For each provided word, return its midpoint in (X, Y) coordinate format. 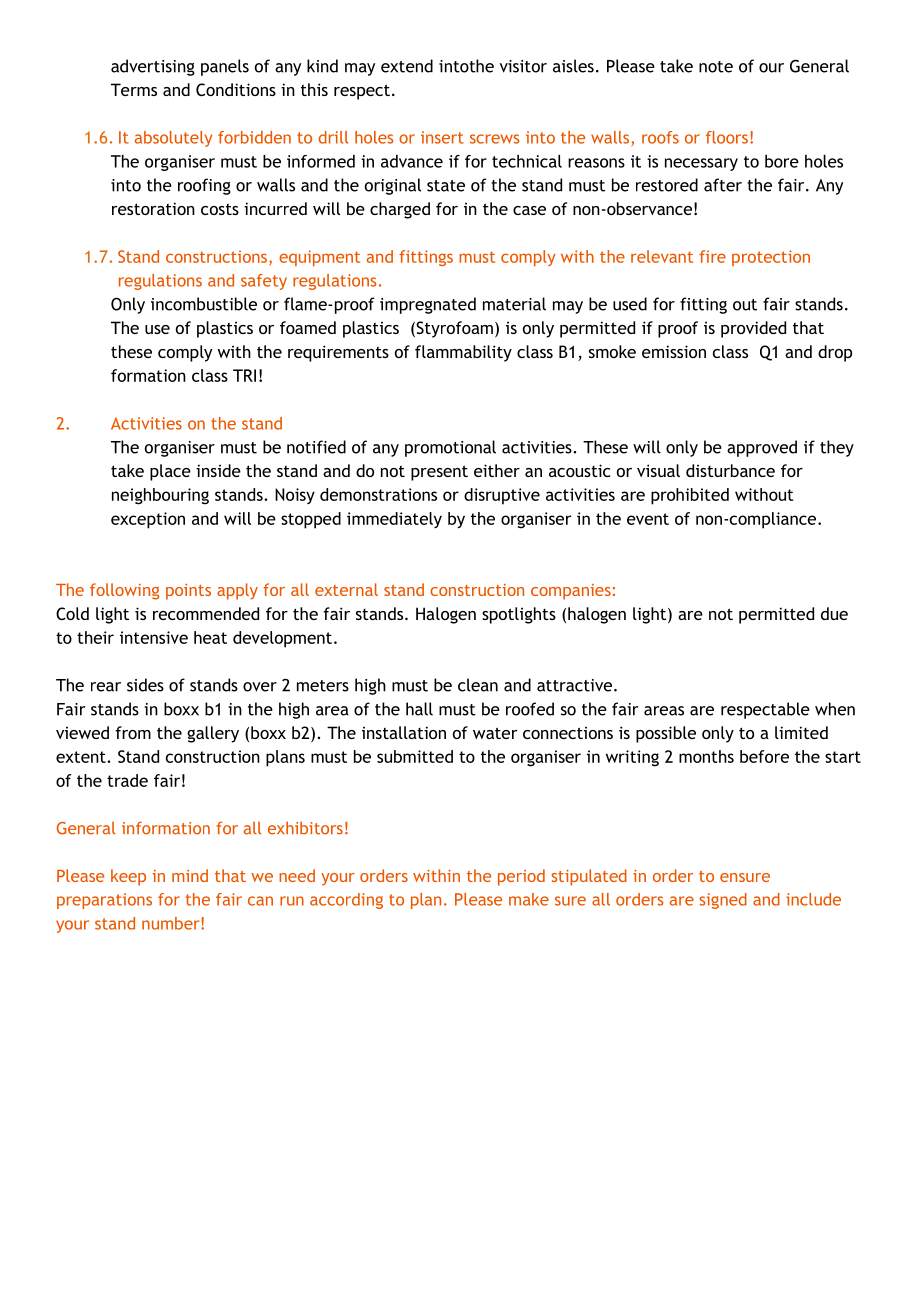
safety (264, 282)
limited (801, 732)
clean (478, 685)
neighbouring (160, 496)
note (716, 67)
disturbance (730, 470)
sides (145, 685)
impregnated (428, 305)
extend (407, 66)
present (439, 473)
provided (753, 329)
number (172, 923)
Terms (134, 89)
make (529, 899)
